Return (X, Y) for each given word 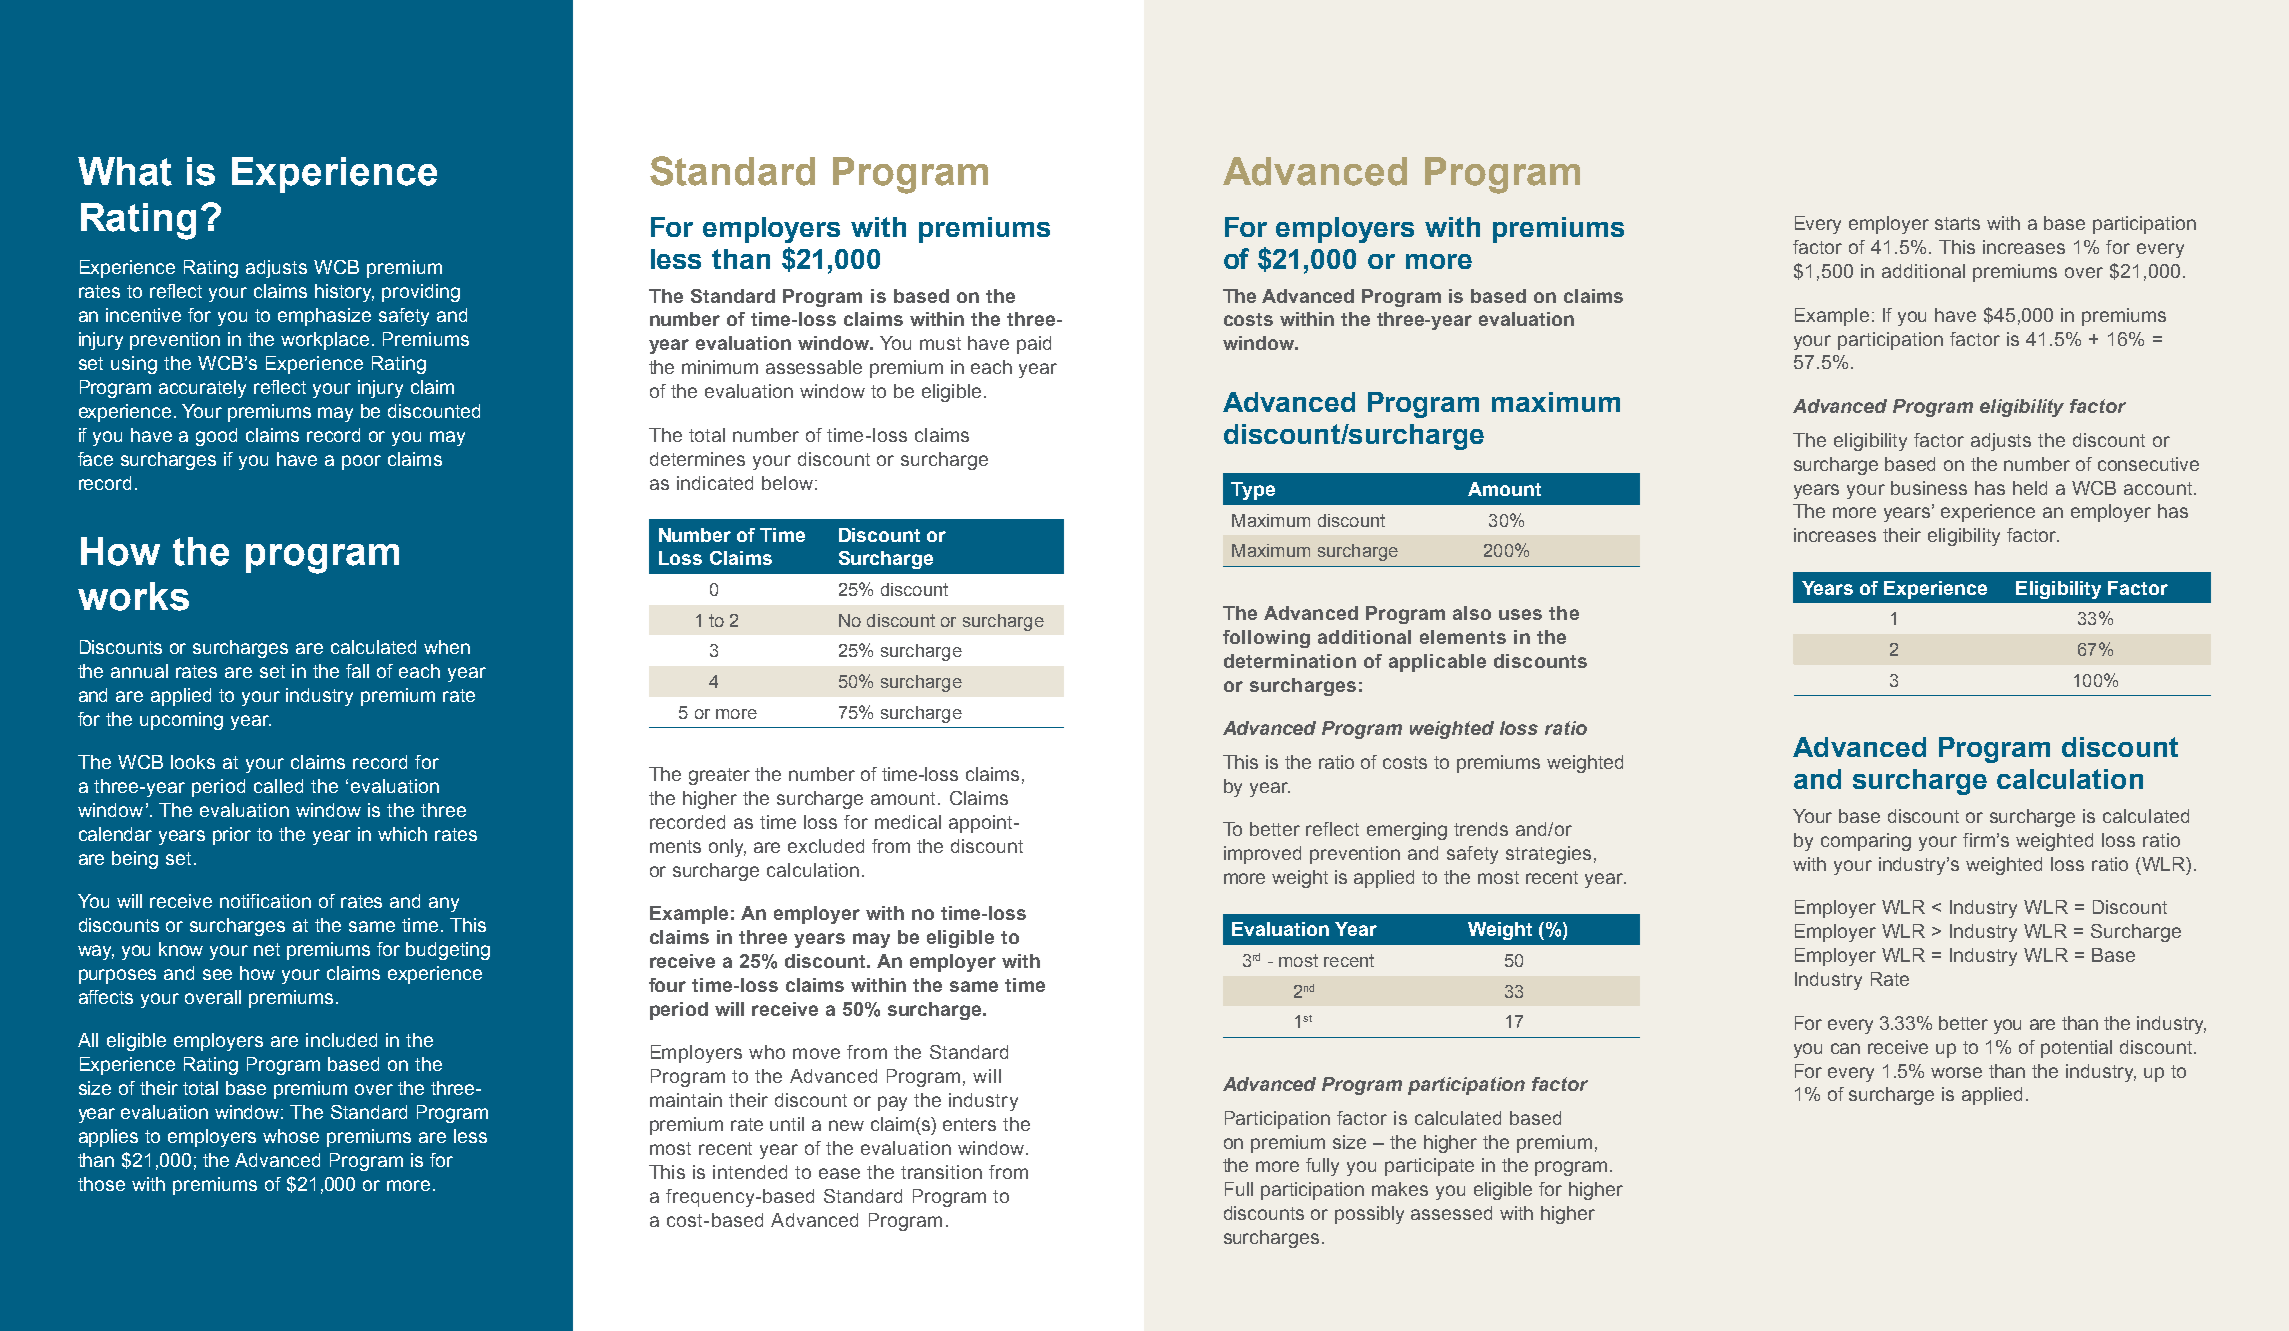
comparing (1866, 842)
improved (1262, 855)
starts (1957, 223)
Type (1253, 491)
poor (361, 462)
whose (291, 1136)
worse (1956, 1072)
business (1929, 488)
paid (1034, 345)
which (402, 834)
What (125, 171)
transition (941, 1172)
